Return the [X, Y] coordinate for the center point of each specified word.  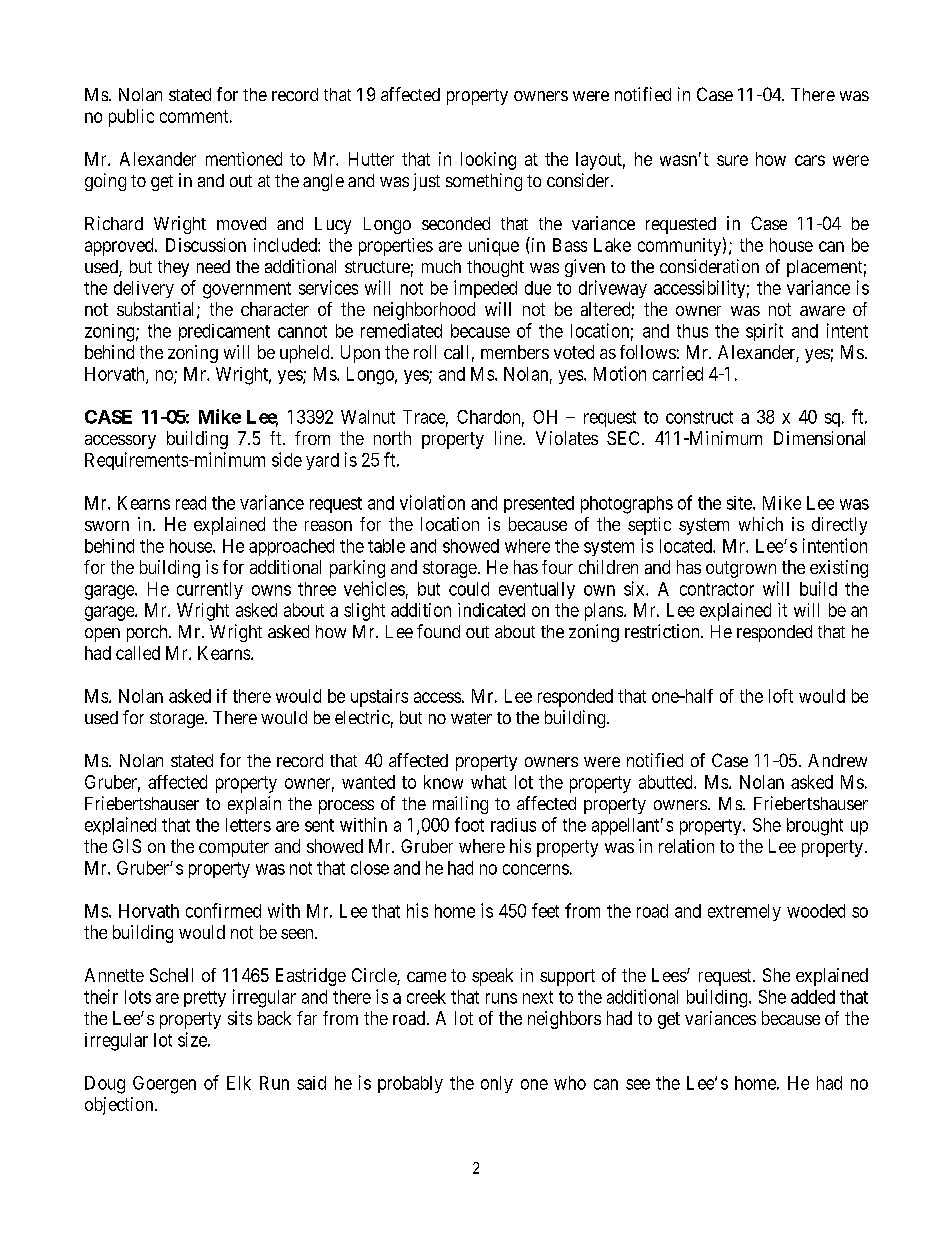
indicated [491, 610]
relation [686, 846]
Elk [239, 1083]
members [515, 352]
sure [732, 160]
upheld [306, 354]
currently [210, 590]
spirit [764, 332]
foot [469, 824]
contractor [717, 589]
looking [488, 161]
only [497, 1084]
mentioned [244, 159]
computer [234, 848]
